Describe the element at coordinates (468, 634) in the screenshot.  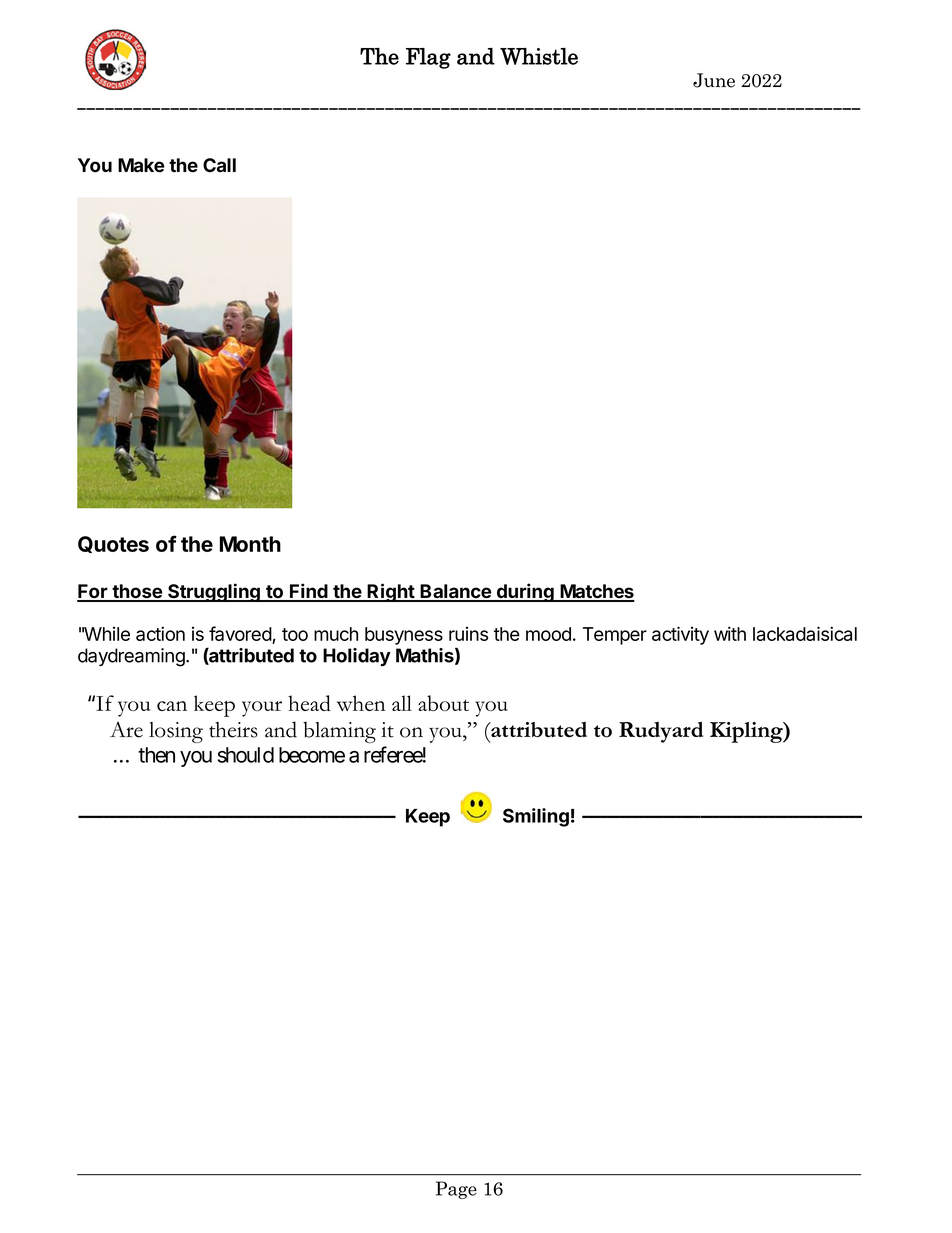
I see `ruins` at that location.
